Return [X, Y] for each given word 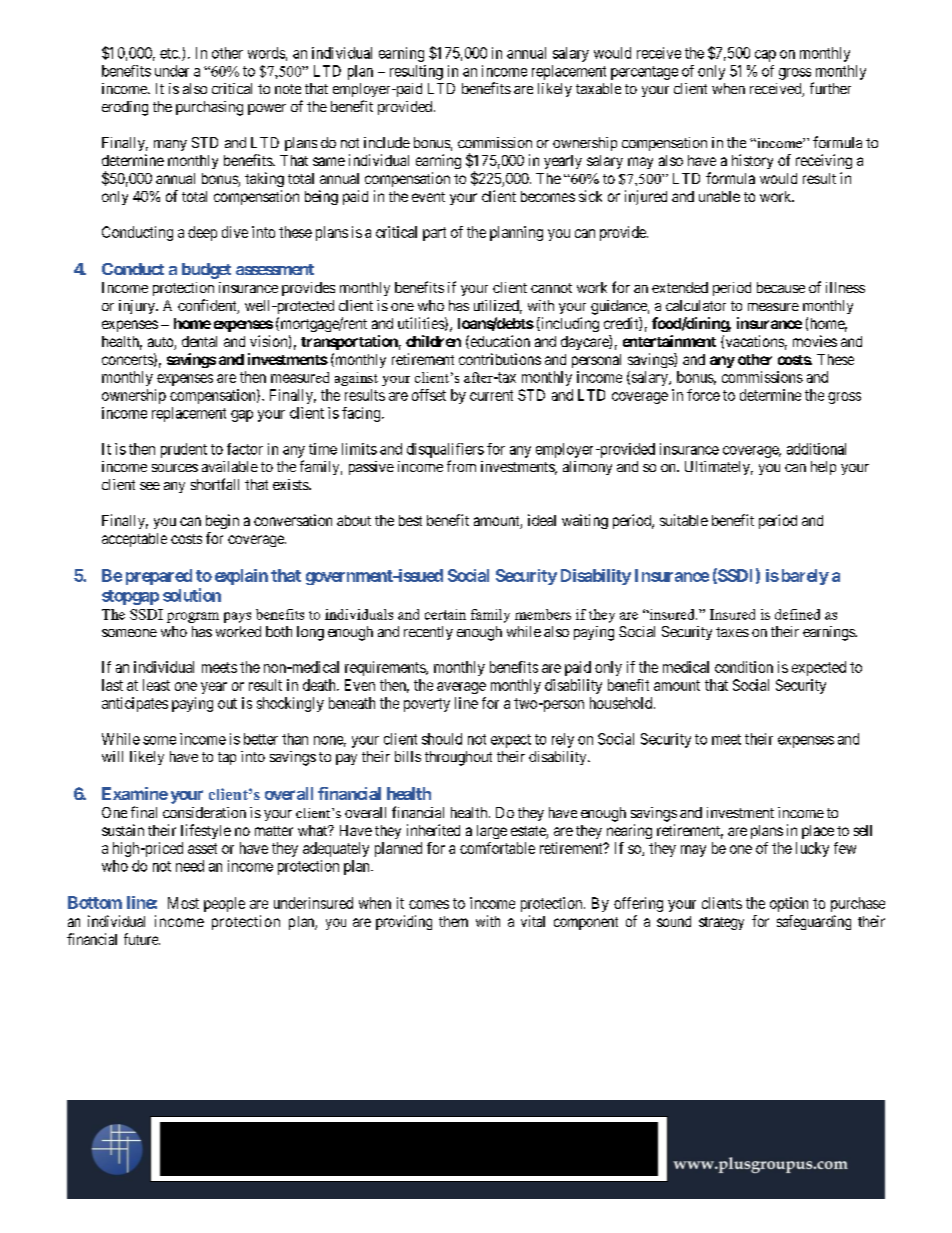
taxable [598, 88]
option [789, 904]
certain [445, 614]
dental [199, 341]
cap [765, 56]
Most [183, 903]
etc [170, 53]
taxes [732, 632]
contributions [500, 359]
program [193, 617]
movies [815, 341]
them [453, 921]
